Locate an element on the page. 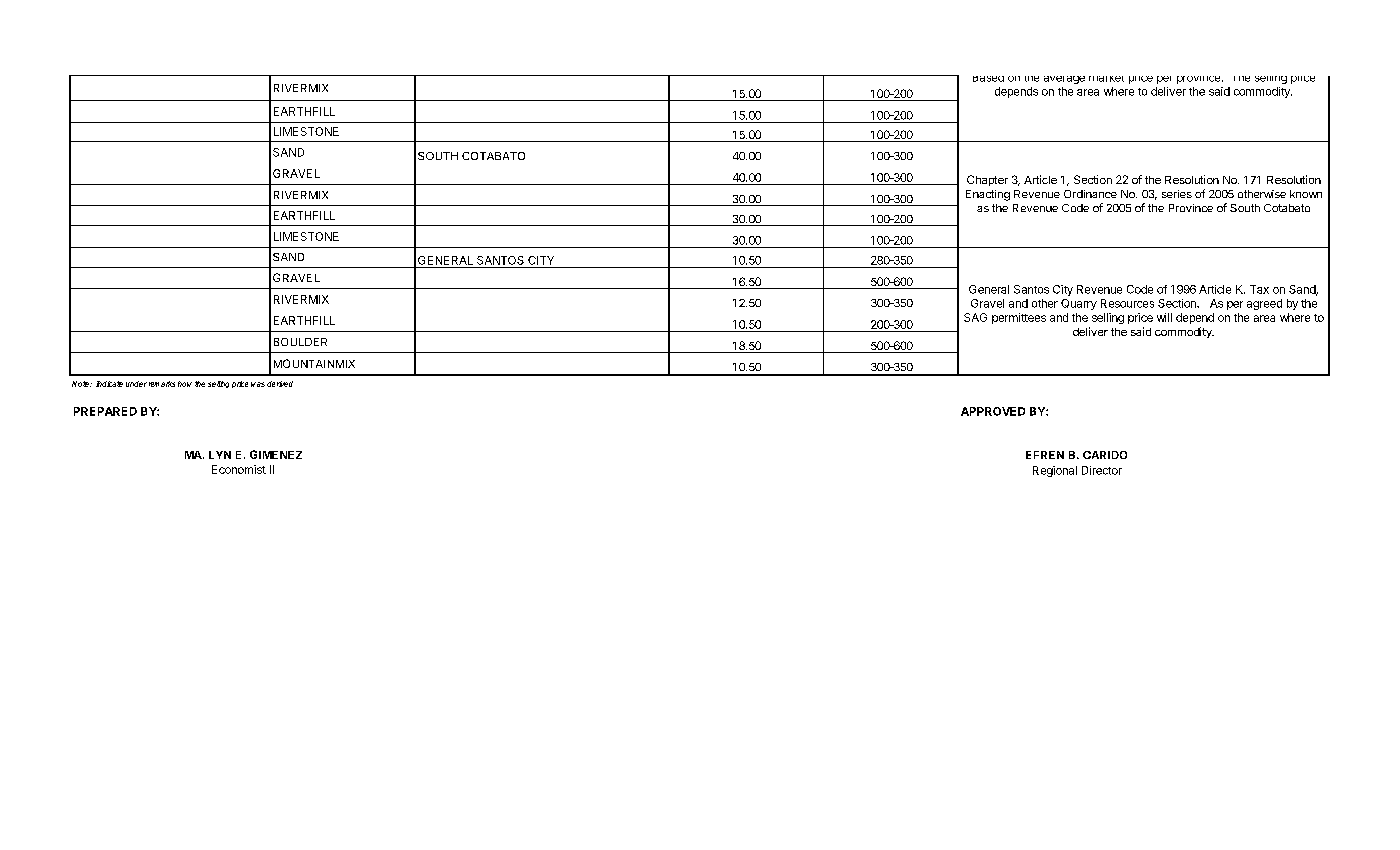 The image size is (1400, 850). LYN is located at coordinates (220, 455).
